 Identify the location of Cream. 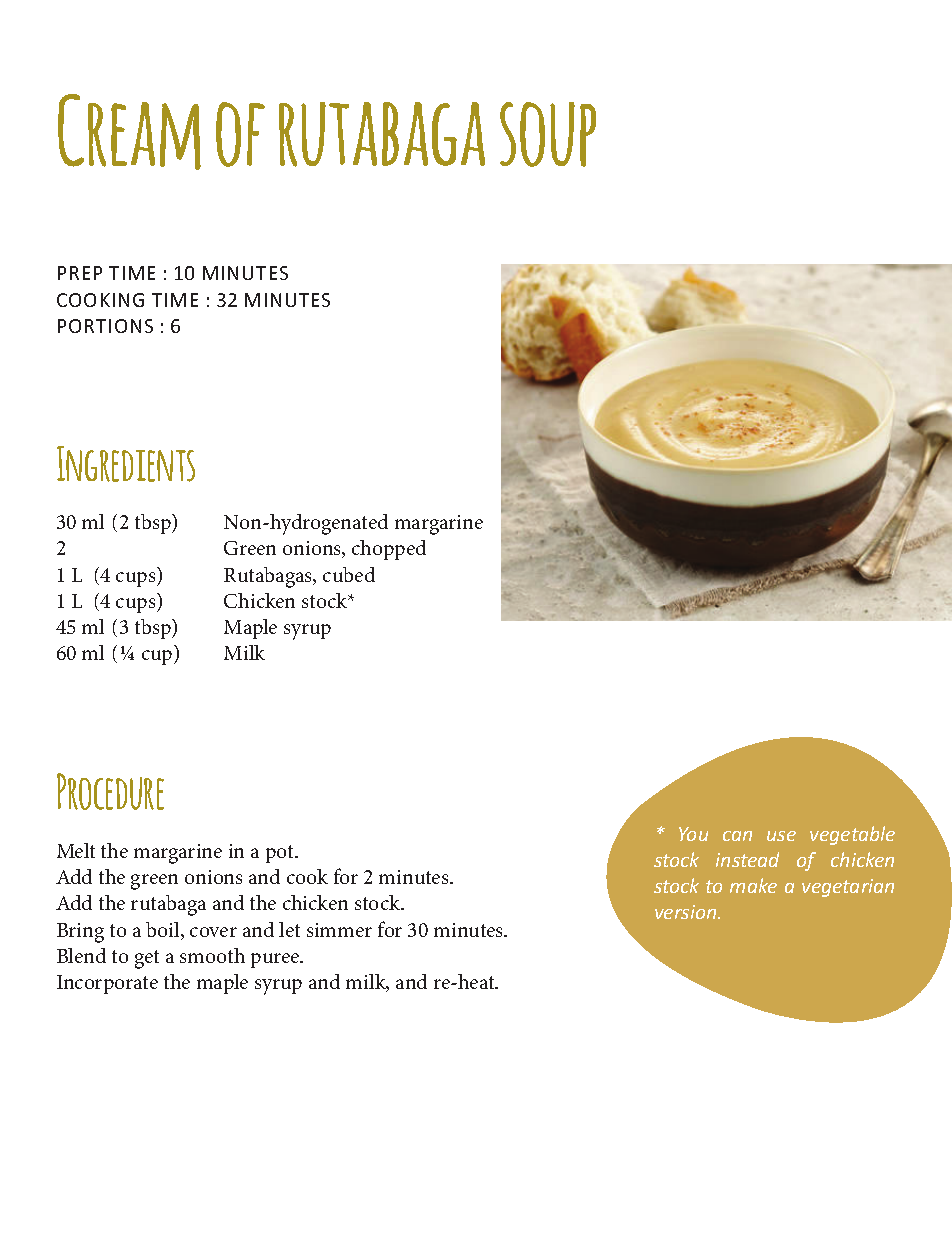
(129, 132).
